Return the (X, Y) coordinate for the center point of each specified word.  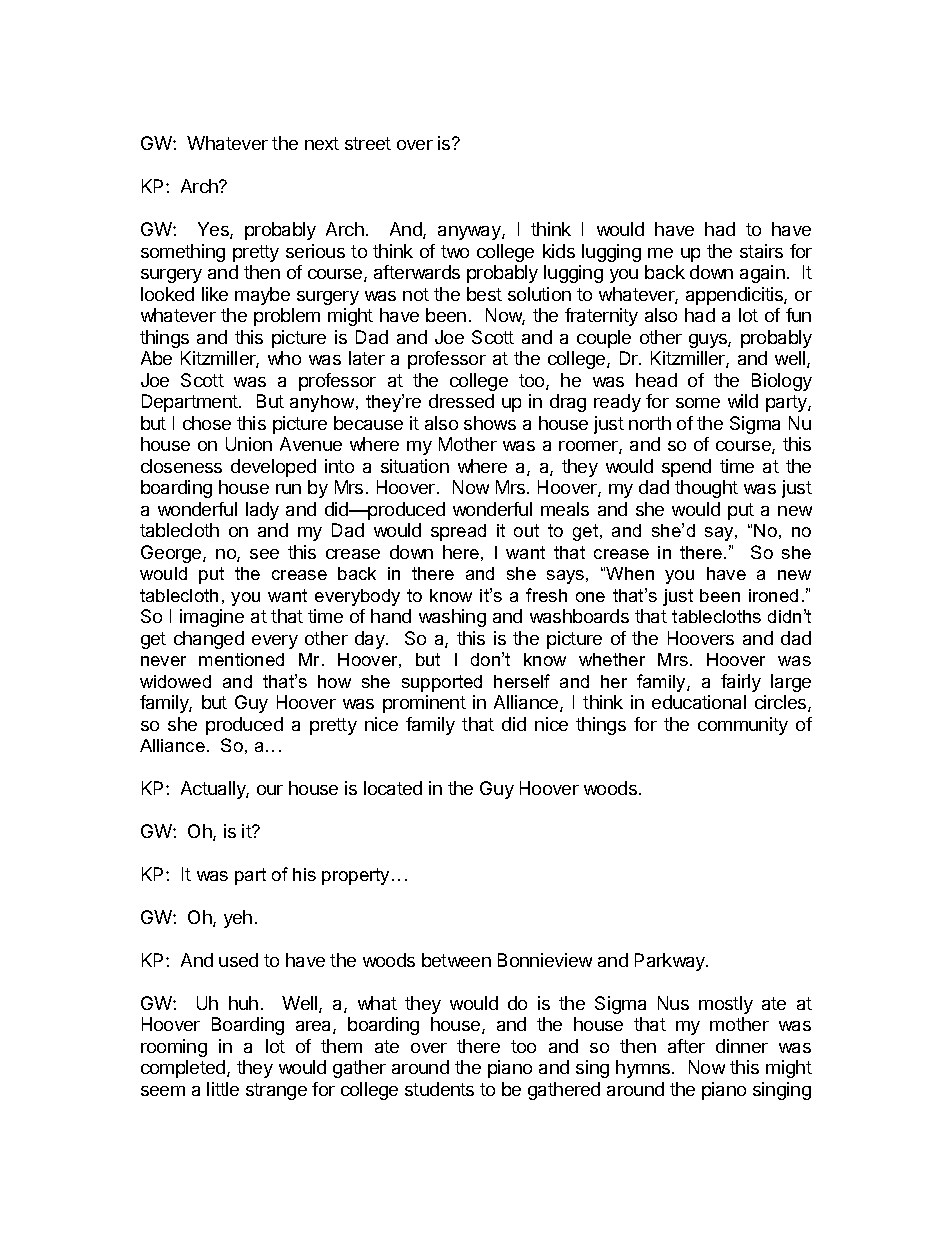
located (393, 788)
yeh (238, 919)
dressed (461, 401)
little (223, 1089)
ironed (773, 595)
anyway (470, 233)
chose (207, 423)
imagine (212, 618)
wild (743, 401)
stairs (761, 251)
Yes (214, 230)
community (743, 726)
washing (452, 618)
